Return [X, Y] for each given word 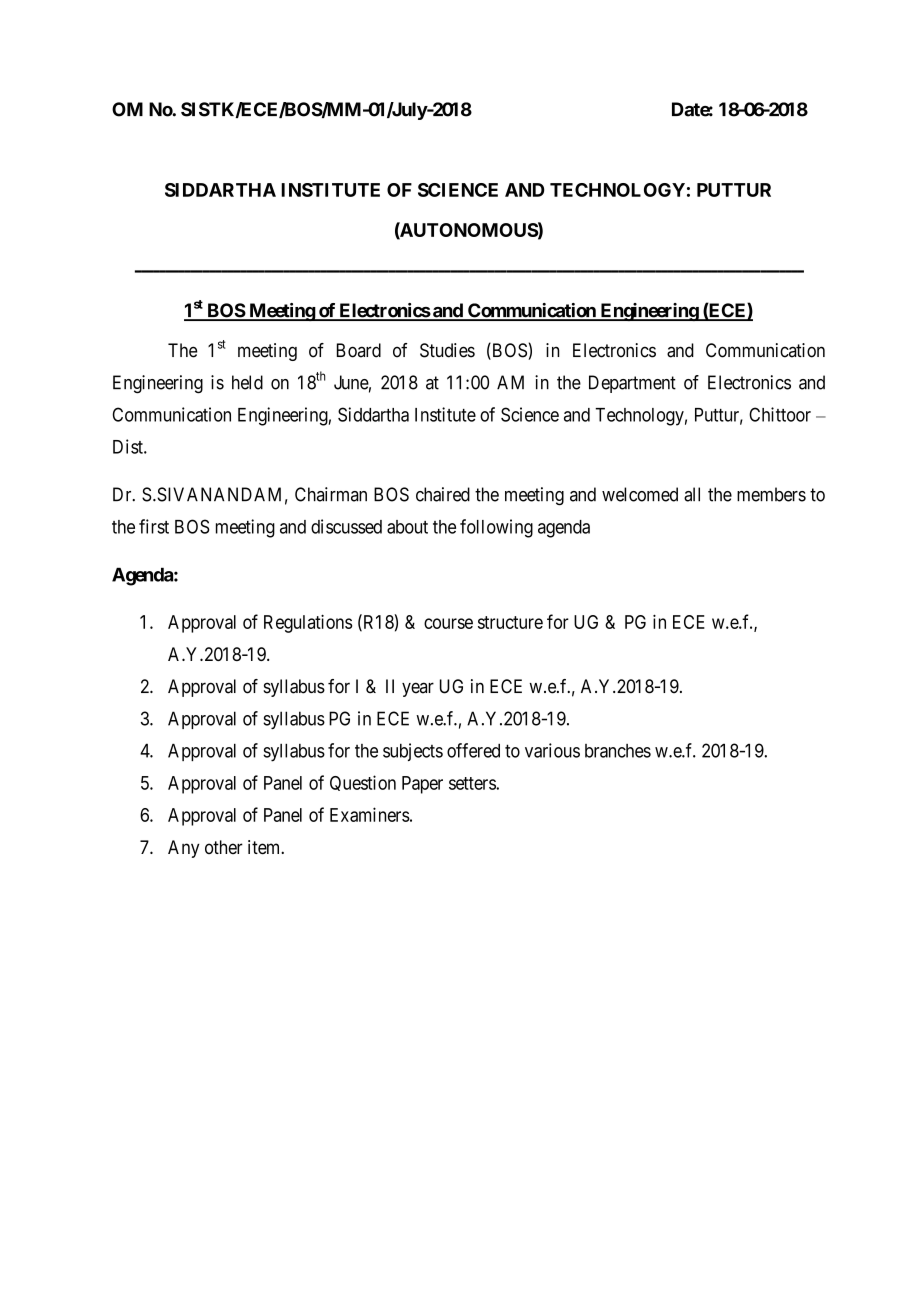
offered [473, 750]
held [247, 382]
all [692, 494]
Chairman [331, 494]
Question [363, 783]
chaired [443, 494]
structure [510, 622]
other [224, 847]
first [154, 526]
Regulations [308, 623]
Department [632, 384]
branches [618, 751]
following [496, 528]
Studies [447, 350]
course [448, 623]
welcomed [640, 494]
